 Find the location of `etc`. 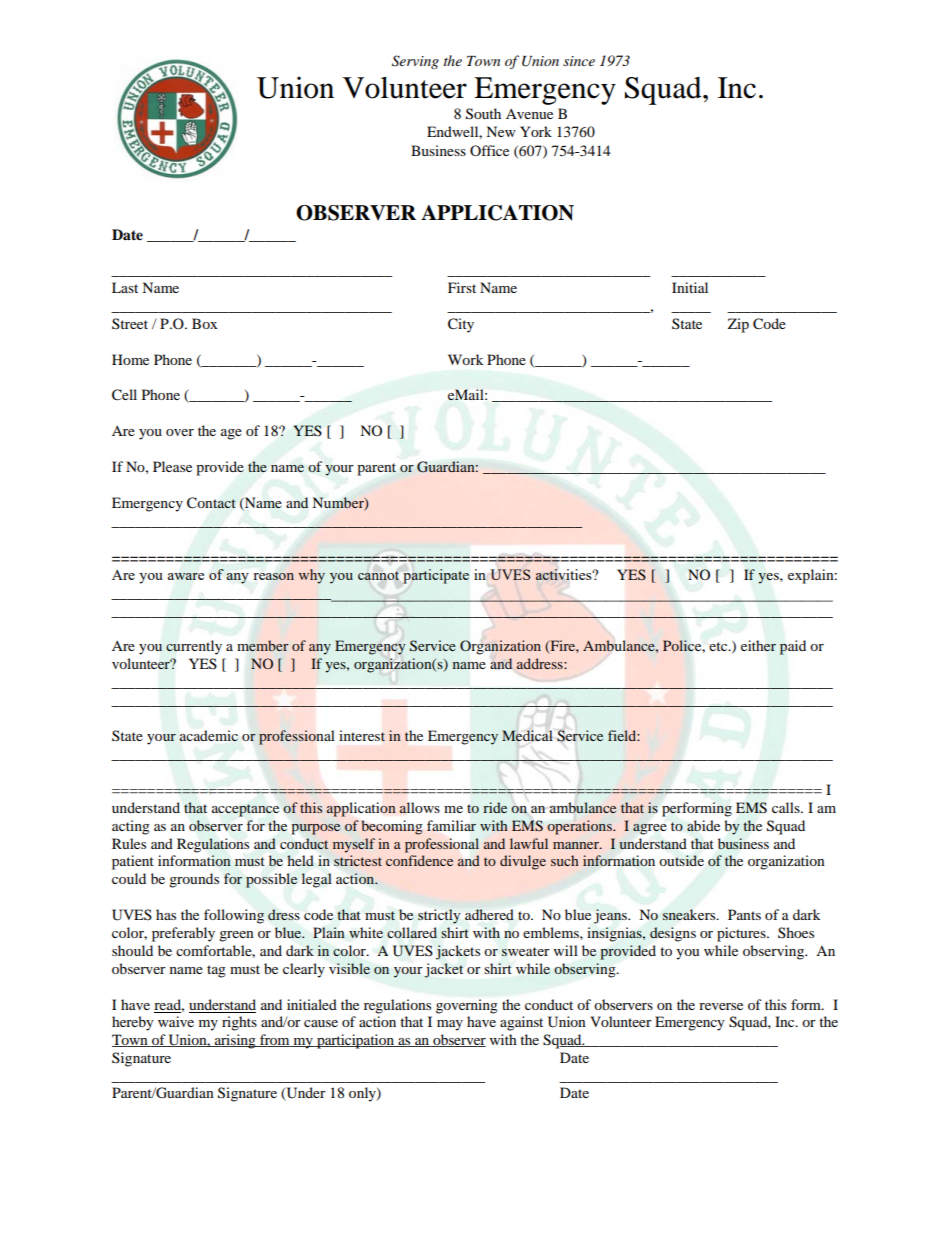

etc is located at coordinates (719, 646).
